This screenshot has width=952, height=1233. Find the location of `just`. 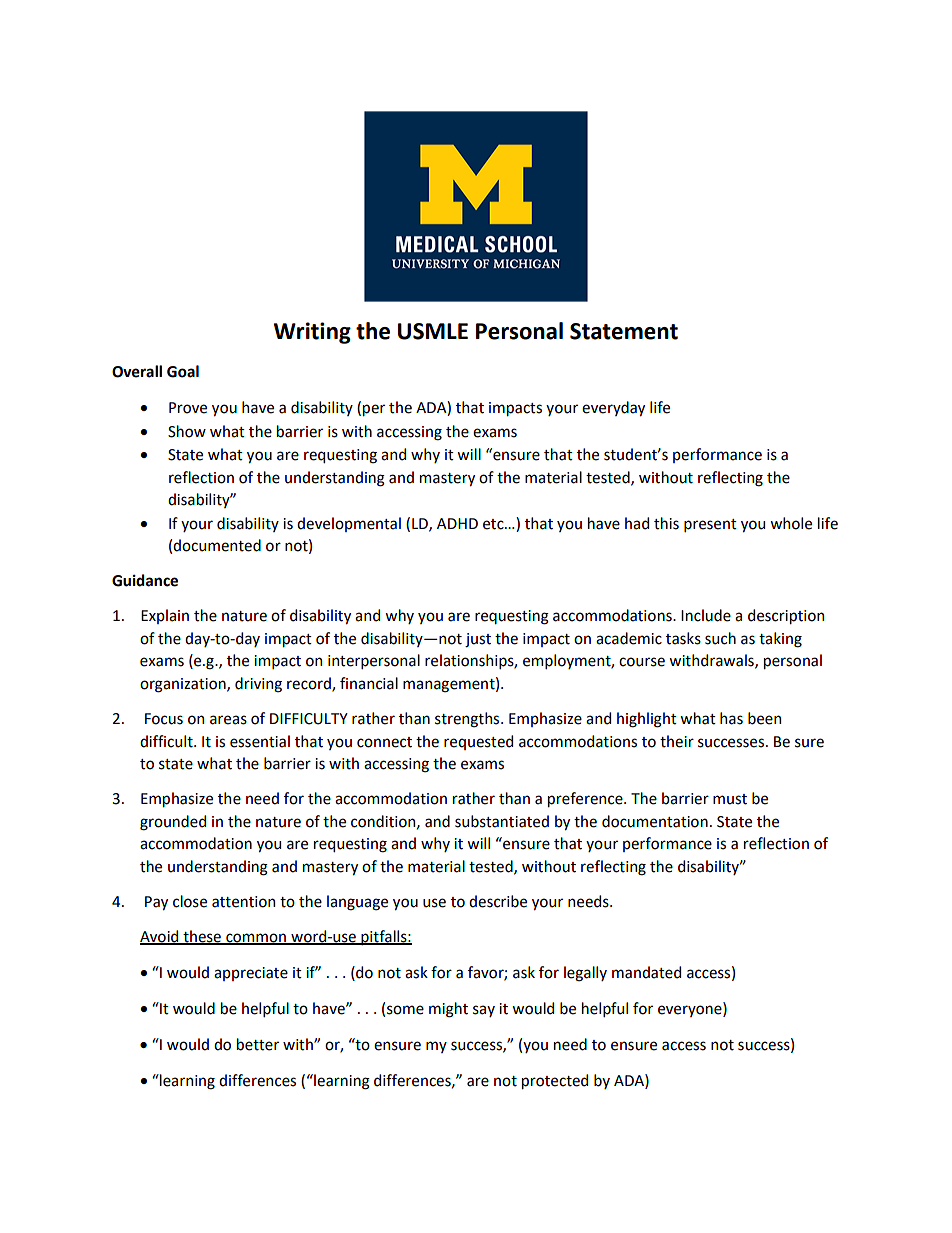

just is located at coordinates (478, 640).
